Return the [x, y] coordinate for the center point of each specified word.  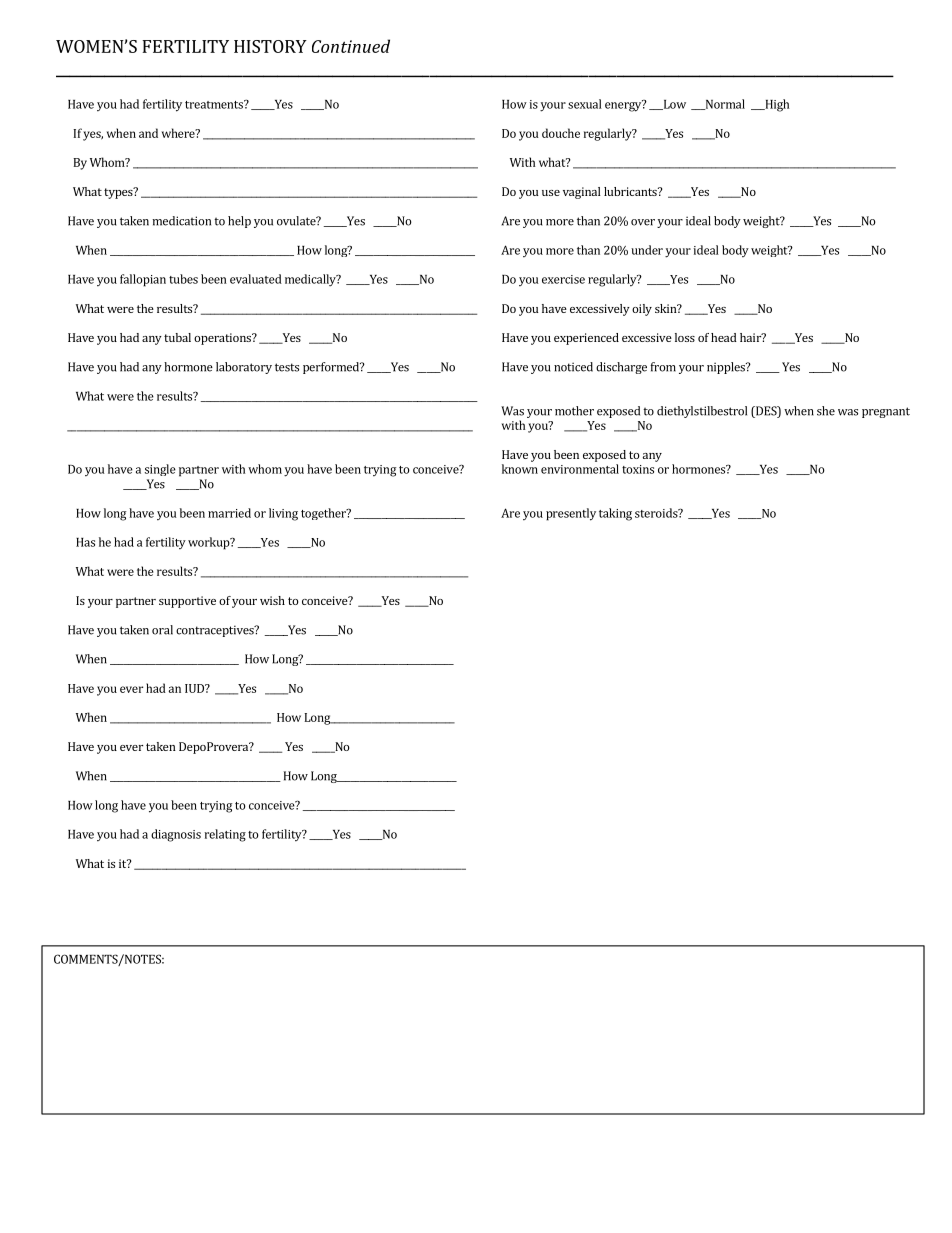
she [826, 411]
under [647, 250]
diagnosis [176, 835]
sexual [585, 104]
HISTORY [270, 46]
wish [272, 600]
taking [615, 514]
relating [225, 835]
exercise [563, 279]
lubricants [631, 191]
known [520, 469]
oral [162, 630]
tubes [183, 279]
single [160, 470]
